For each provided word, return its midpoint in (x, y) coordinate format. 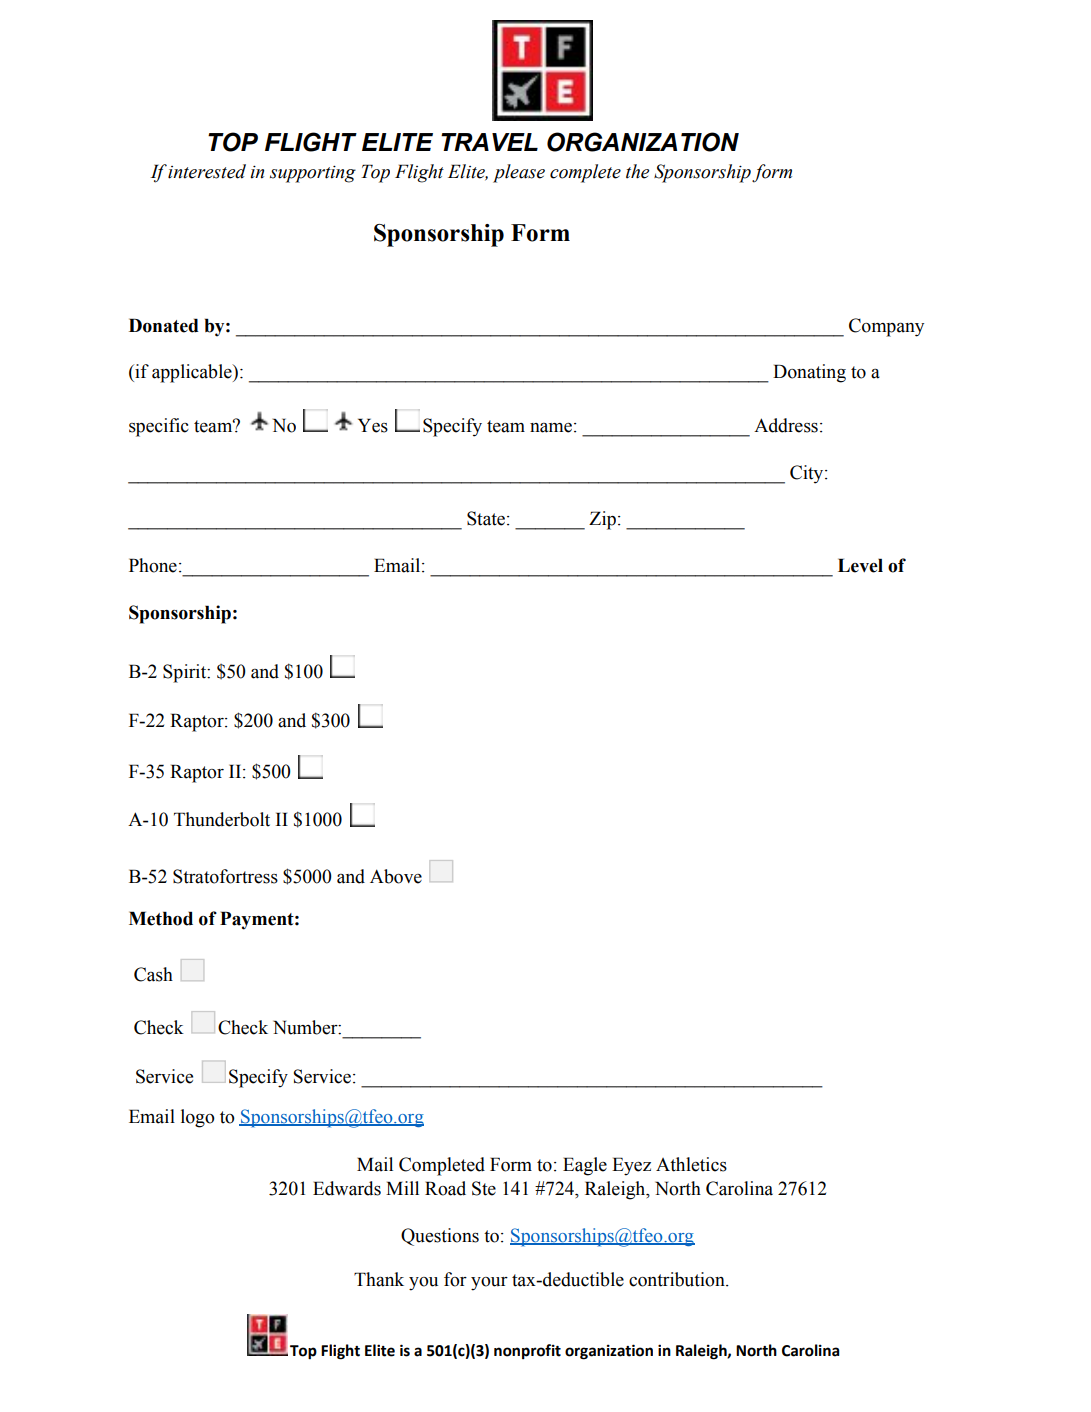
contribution (678, 1279)
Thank (379, 1279)
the (637, 171)
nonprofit (527, 1351)
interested (207, 171)
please (519, 173)
